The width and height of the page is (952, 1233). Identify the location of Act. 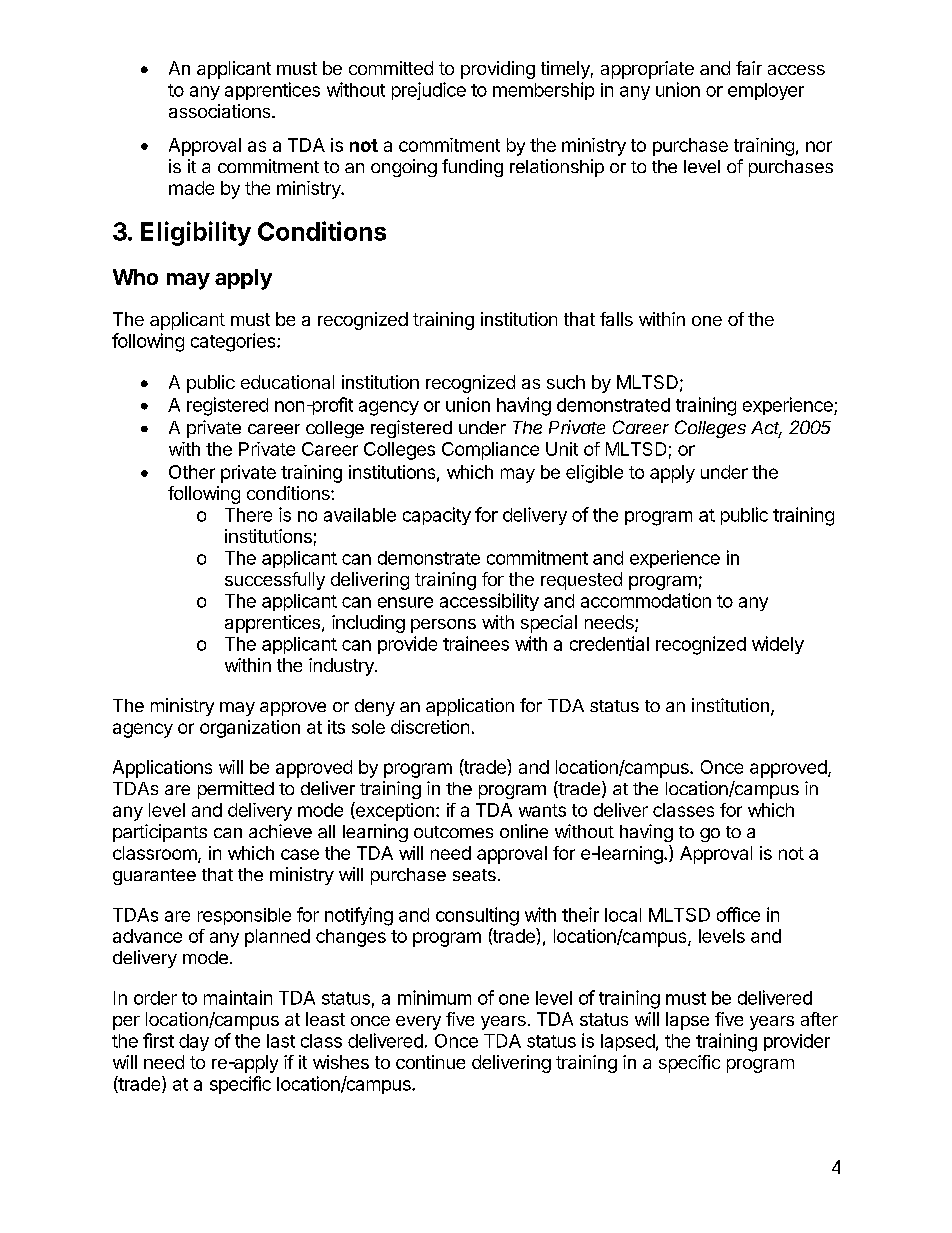
(766, 429).
